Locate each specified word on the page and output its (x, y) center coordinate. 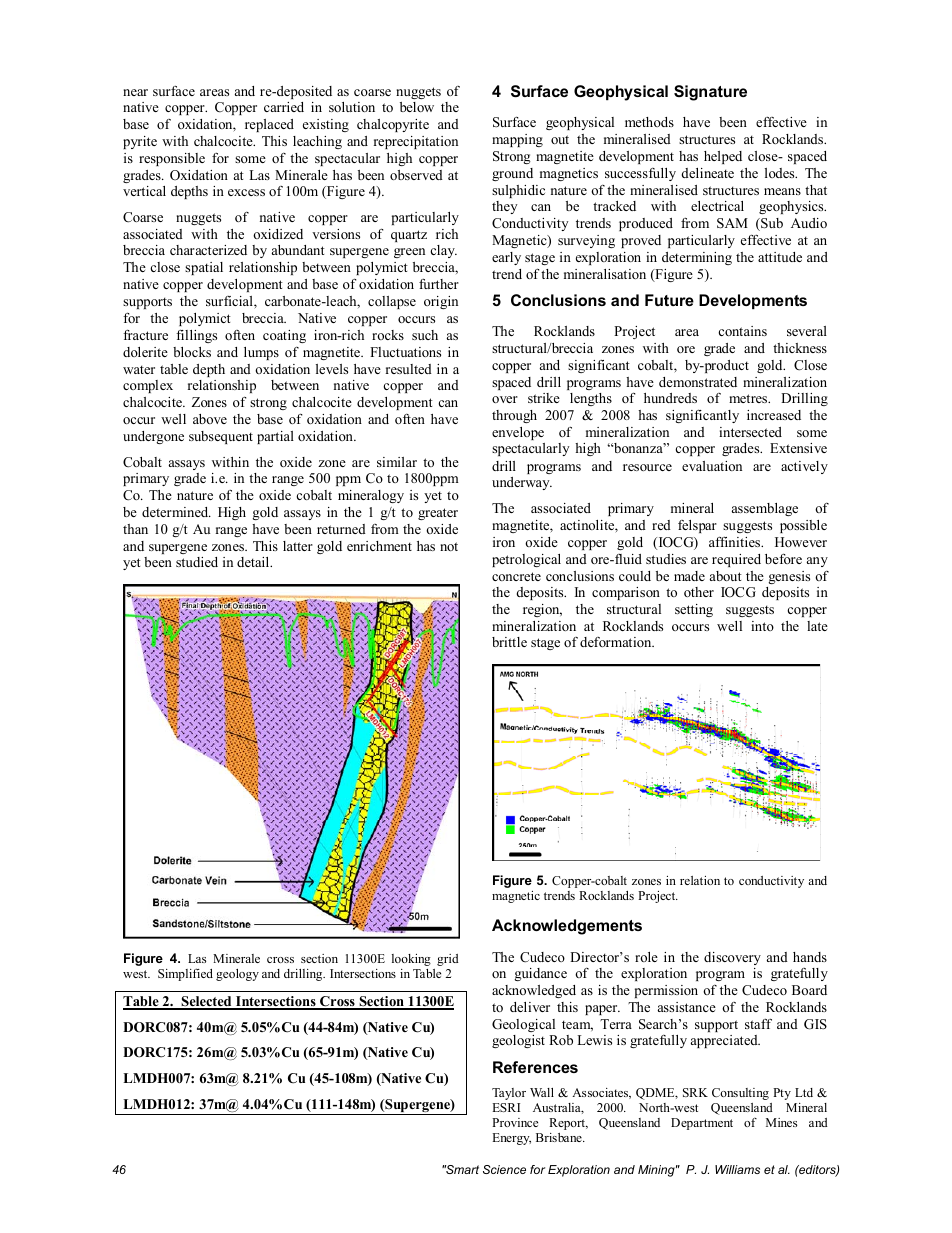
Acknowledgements (567, 927)
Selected (206, 1002)
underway (522, 483)
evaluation (712, 466)
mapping (517, 140)
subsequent (221, 437)
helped (723, 157)
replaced (269, 125)
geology (237, 975)
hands (810, 957)
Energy (511, 1139)
